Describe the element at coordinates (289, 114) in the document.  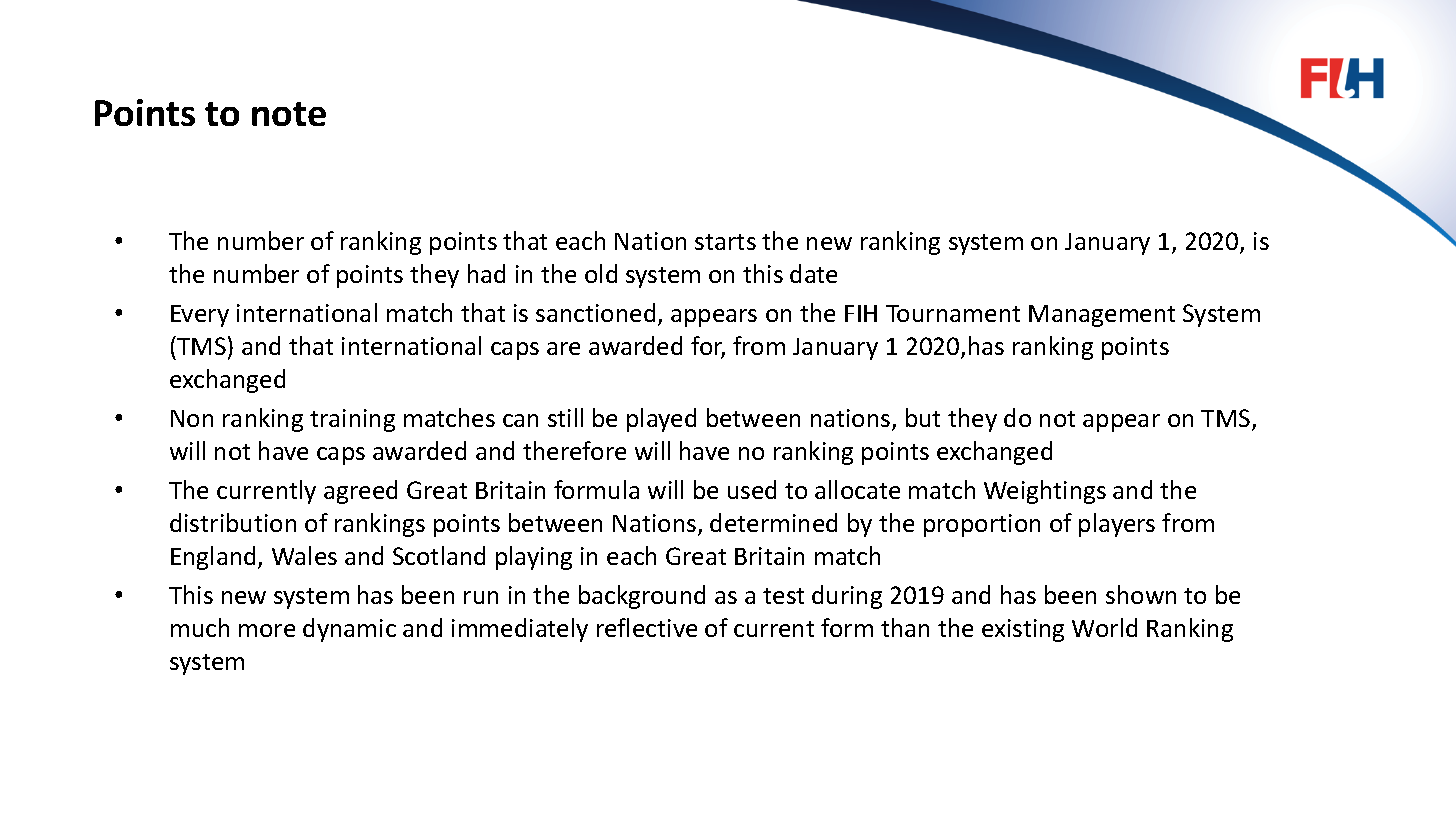
I see `note` at that location.
